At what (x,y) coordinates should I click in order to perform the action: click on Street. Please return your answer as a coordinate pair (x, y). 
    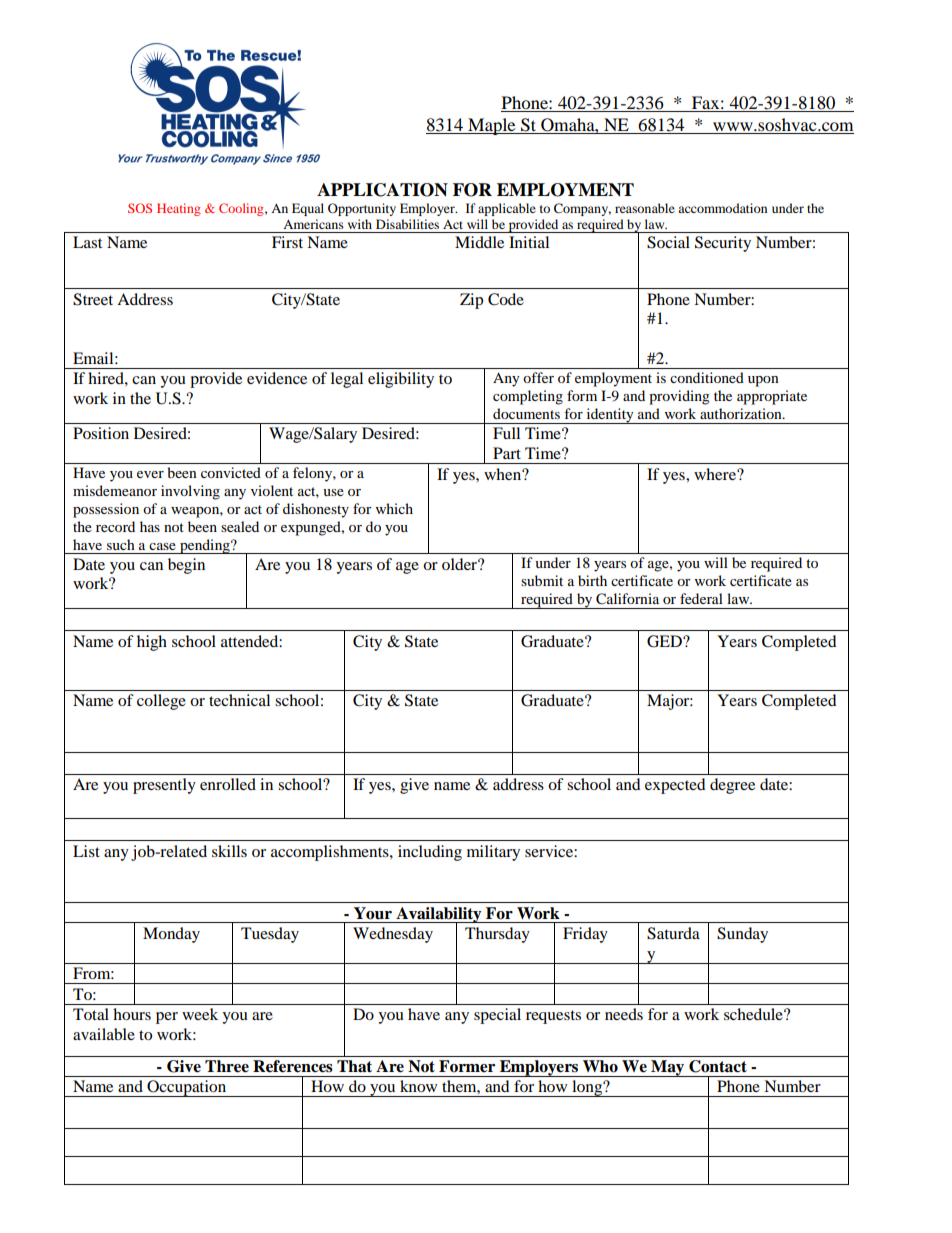
    Looking at the image, I should click on (93, 299).
